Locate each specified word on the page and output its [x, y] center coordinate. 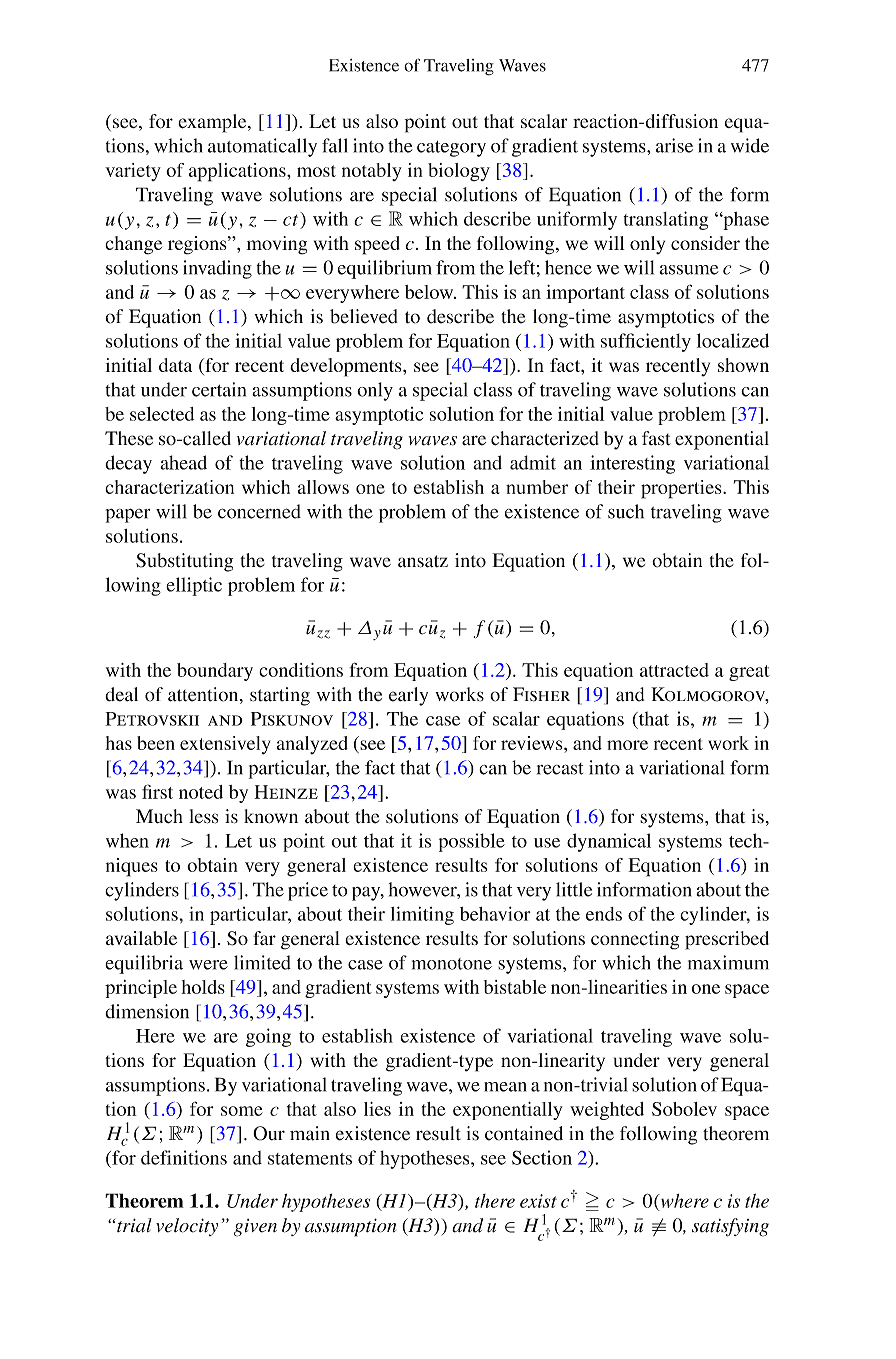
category [451, 149]
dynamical [609, 842]
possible [472, 842]
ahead [183, 462]
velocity [187, 1227]
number [537, 487]
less [204, 816]
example [213, 123]
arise [674, 145]
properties [682, 489]
